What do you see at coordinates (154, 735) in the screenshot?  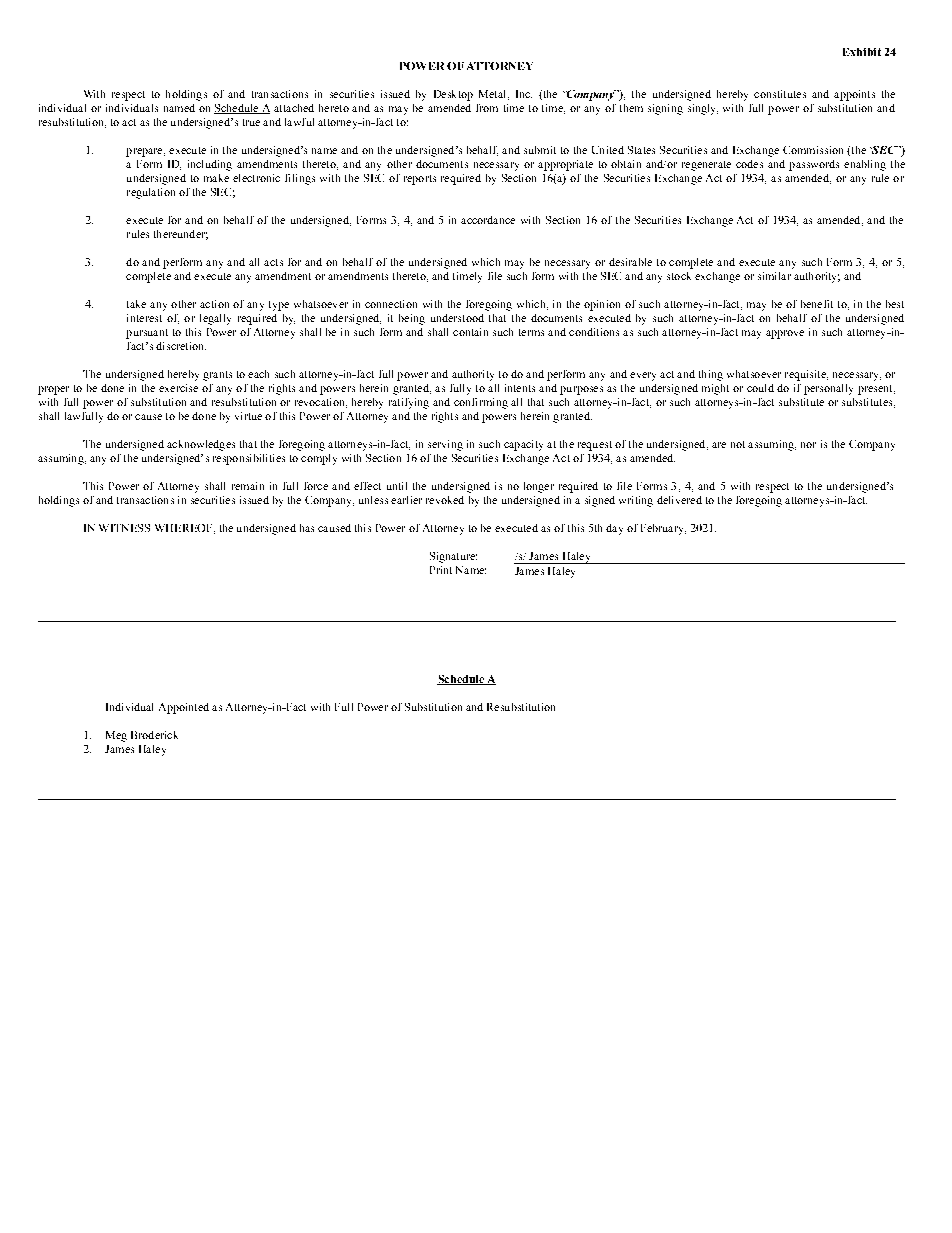 I see `Broderick` at bounding box center [154, 735].
